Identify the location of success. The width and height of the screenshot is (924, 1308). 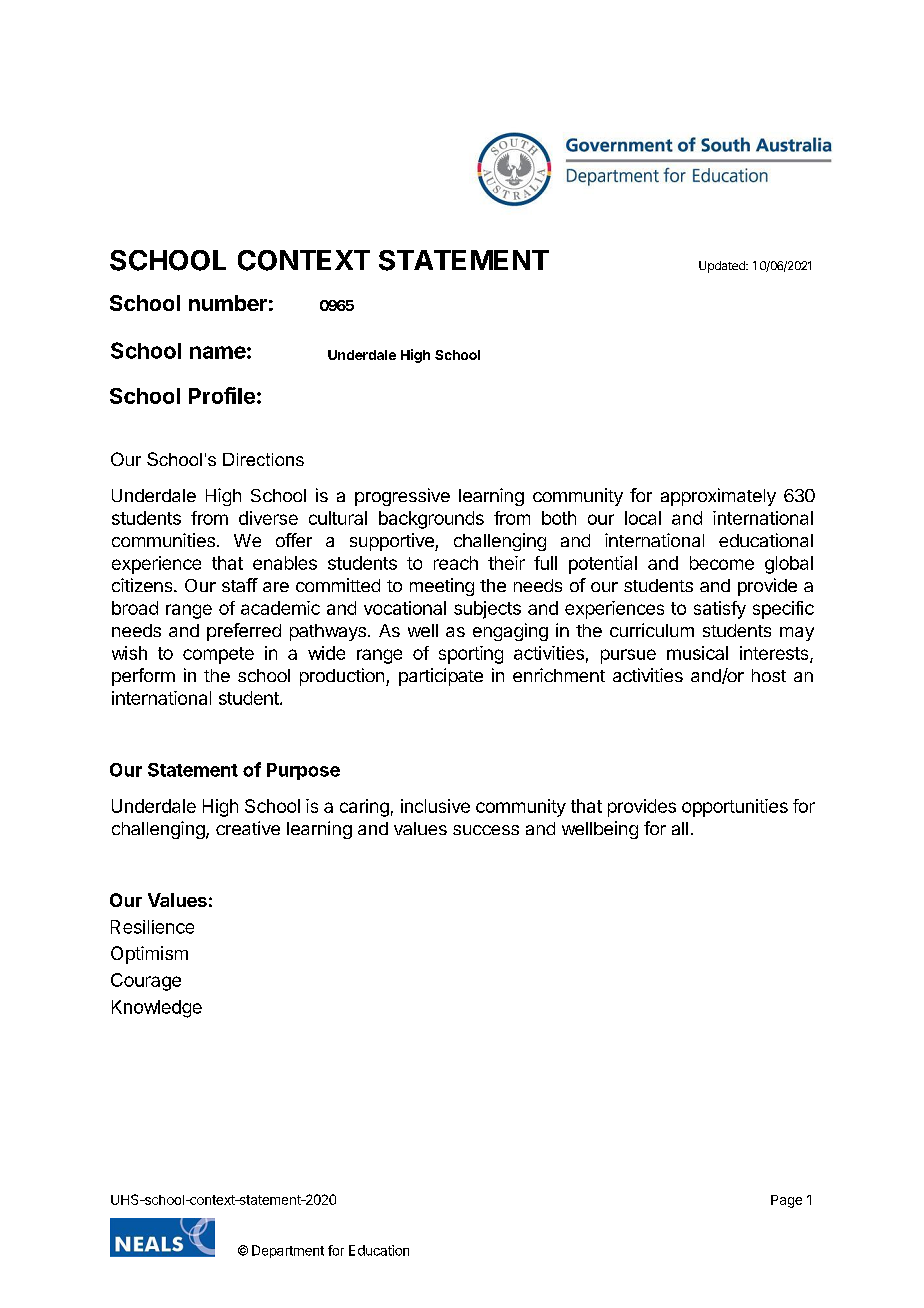
(486, 830).
